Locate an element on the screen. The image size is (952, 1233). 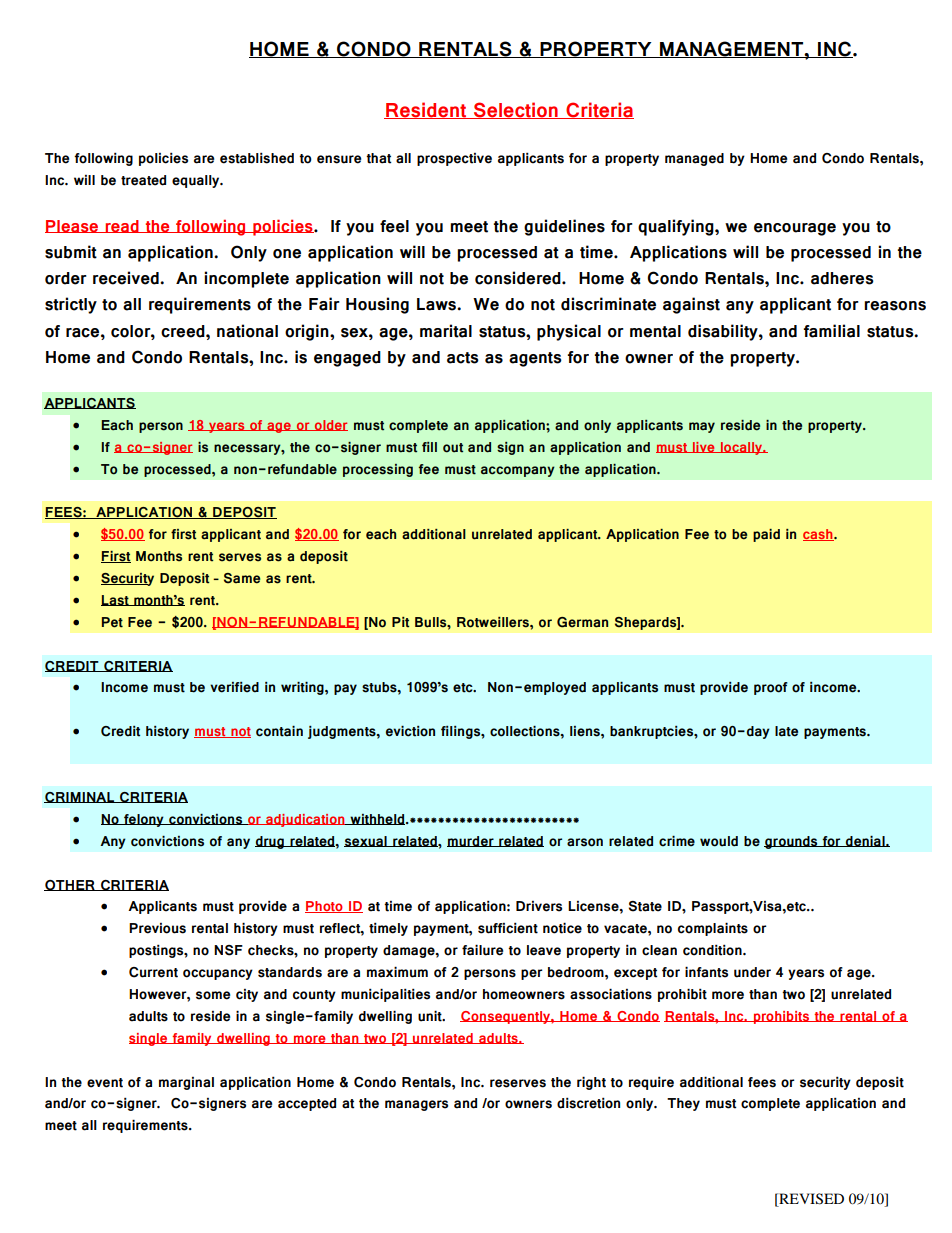
cash is located at coordinates (819, 535).
